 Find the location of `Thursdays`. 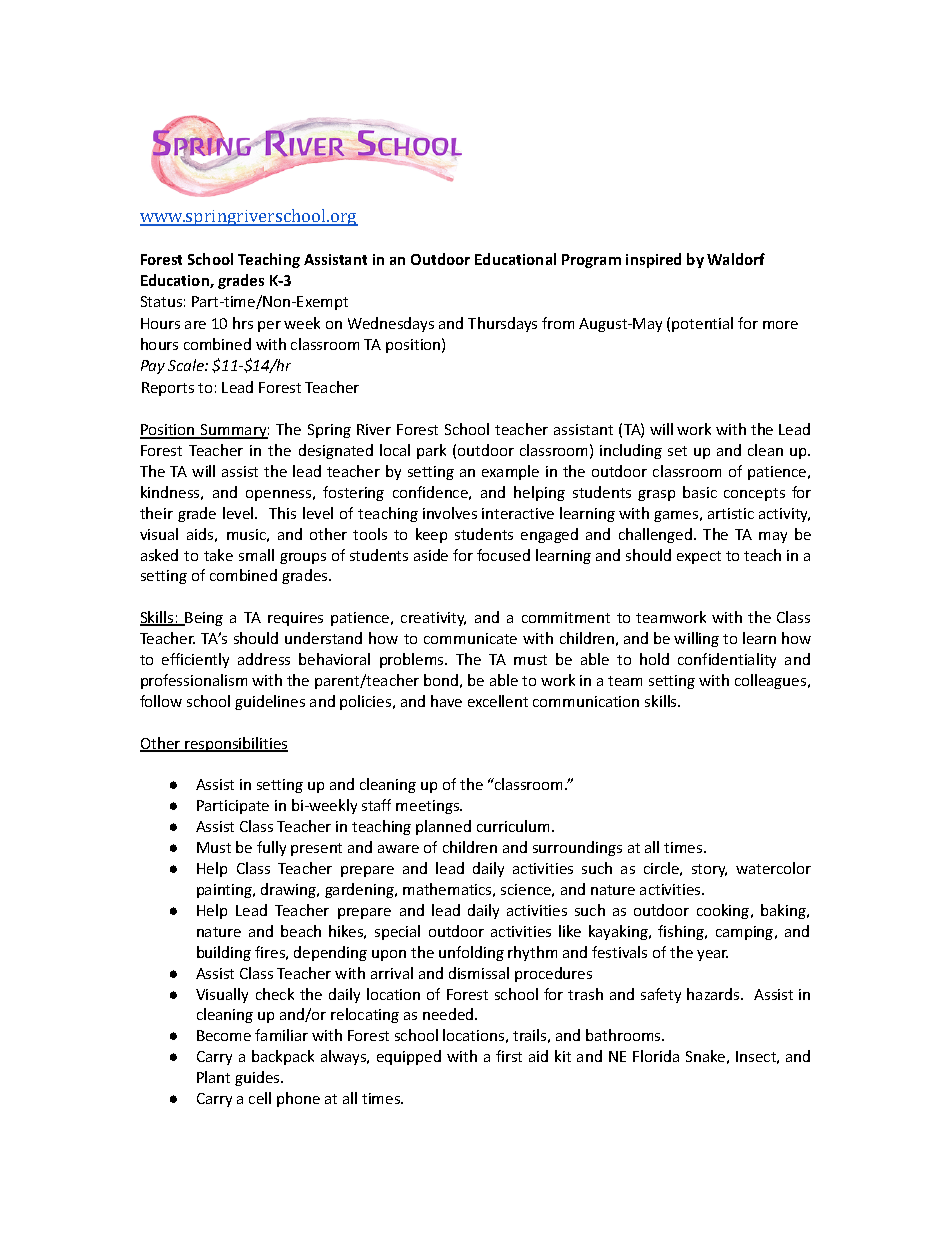

Thursdays is located at coordinates (502, 324).
